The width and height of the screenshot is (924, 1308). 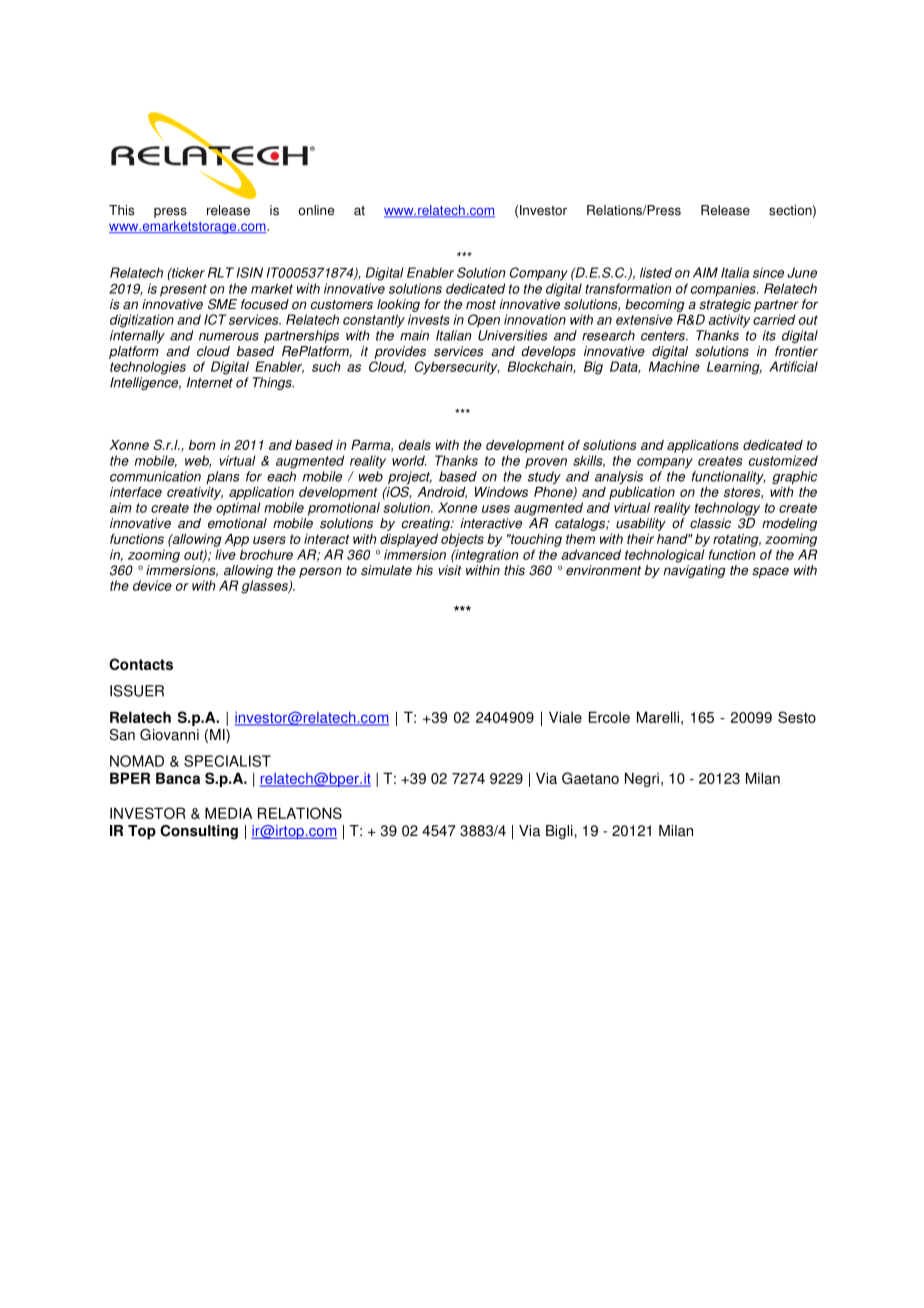 I want to click on born, so click(x=202, y=445).
